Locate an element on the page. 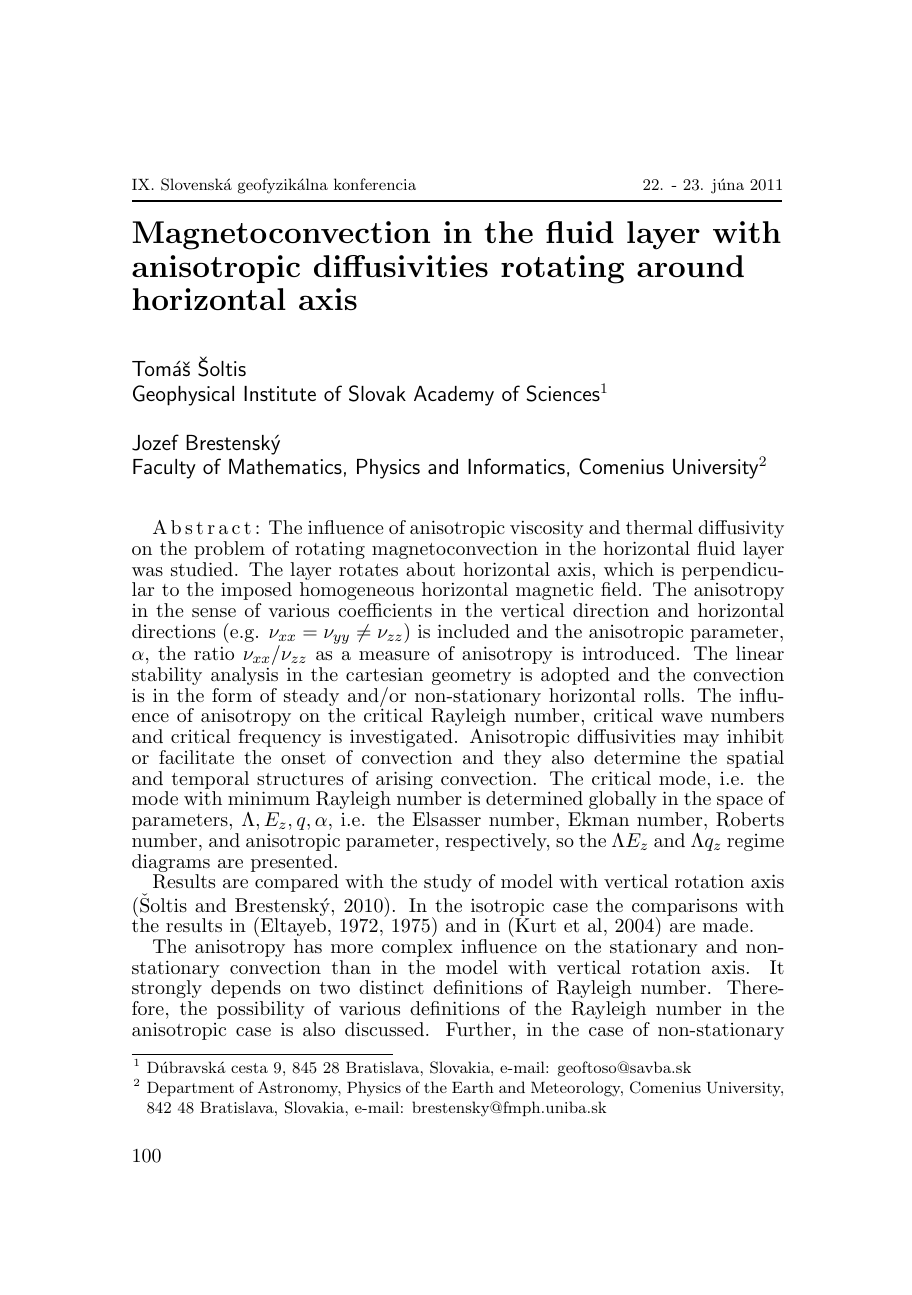 The width and height of the document is (912, 1295). investigated is located at coordinates (401, 738).
